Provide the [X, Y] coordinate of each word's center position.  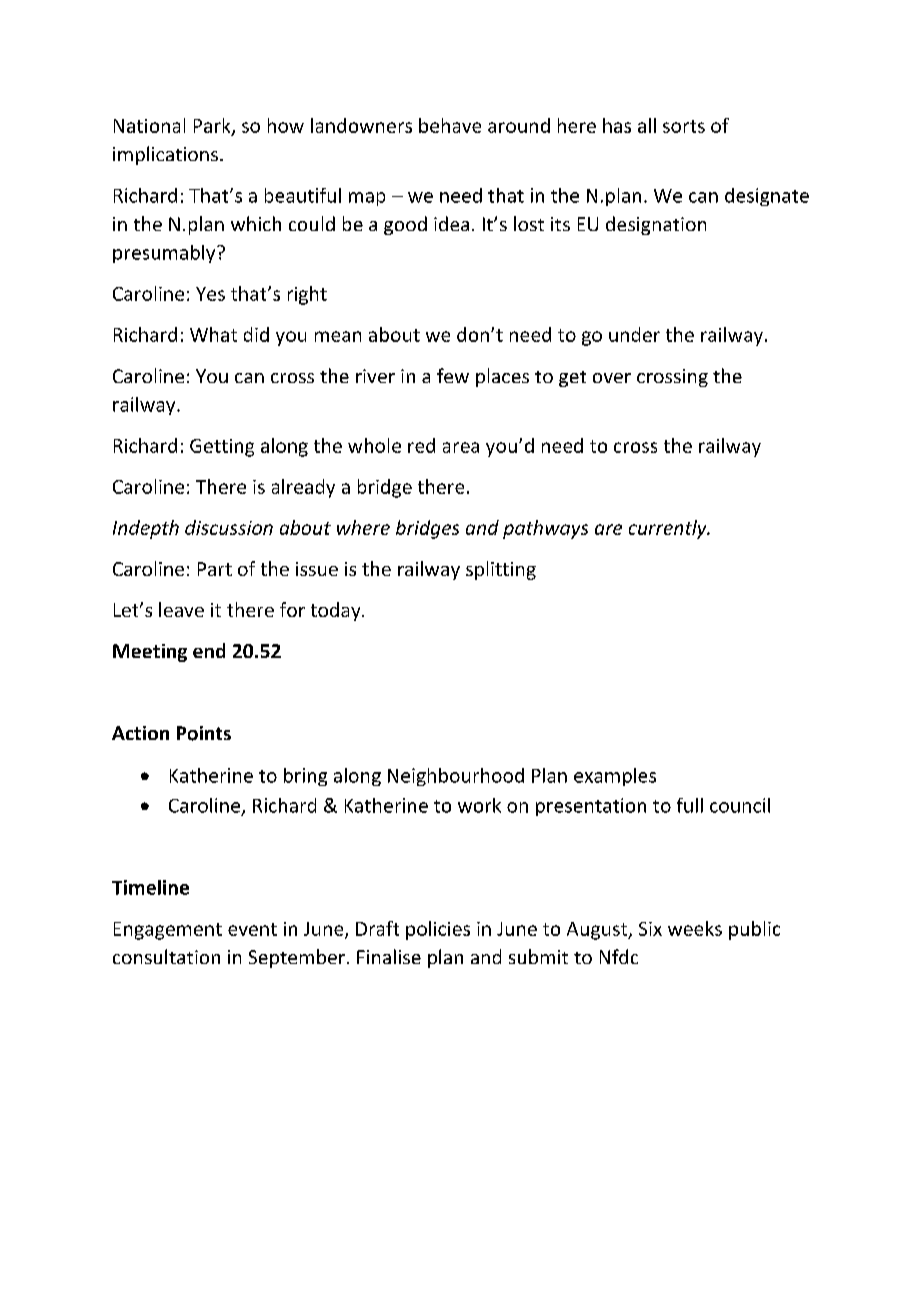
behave [450, 125]
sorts [684, 126]
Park [213, 126]
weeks [695, 928]
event [252, 929]
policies [438, 930]
